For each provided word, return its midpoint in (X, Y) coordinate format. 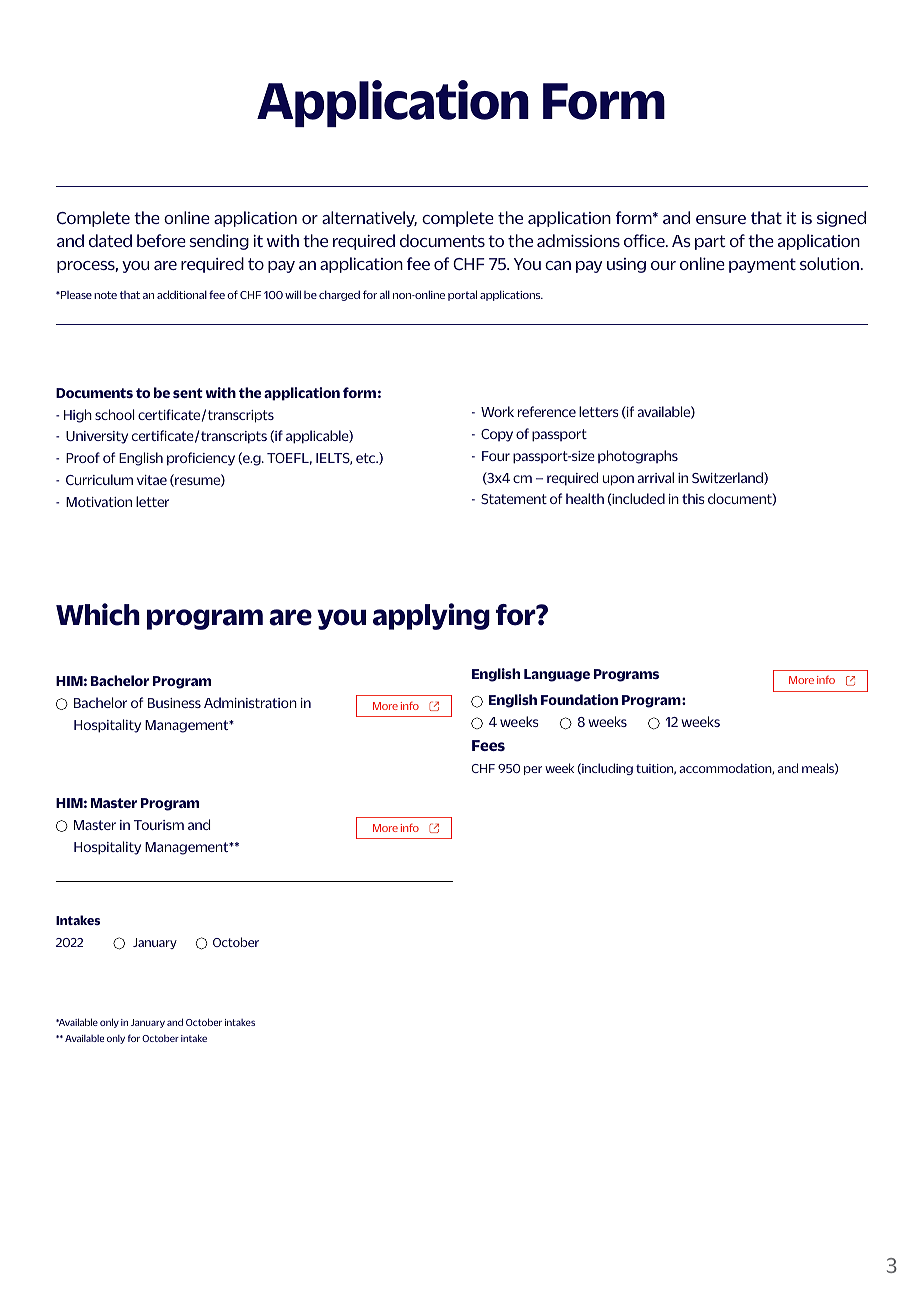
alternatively (369, 219)
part (710, 242)
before (161, 240)
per (533, 770)
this (693, 498)
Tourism (159, 825)
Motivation (99, 502)
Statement (514, 499)
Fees (488, 745)
